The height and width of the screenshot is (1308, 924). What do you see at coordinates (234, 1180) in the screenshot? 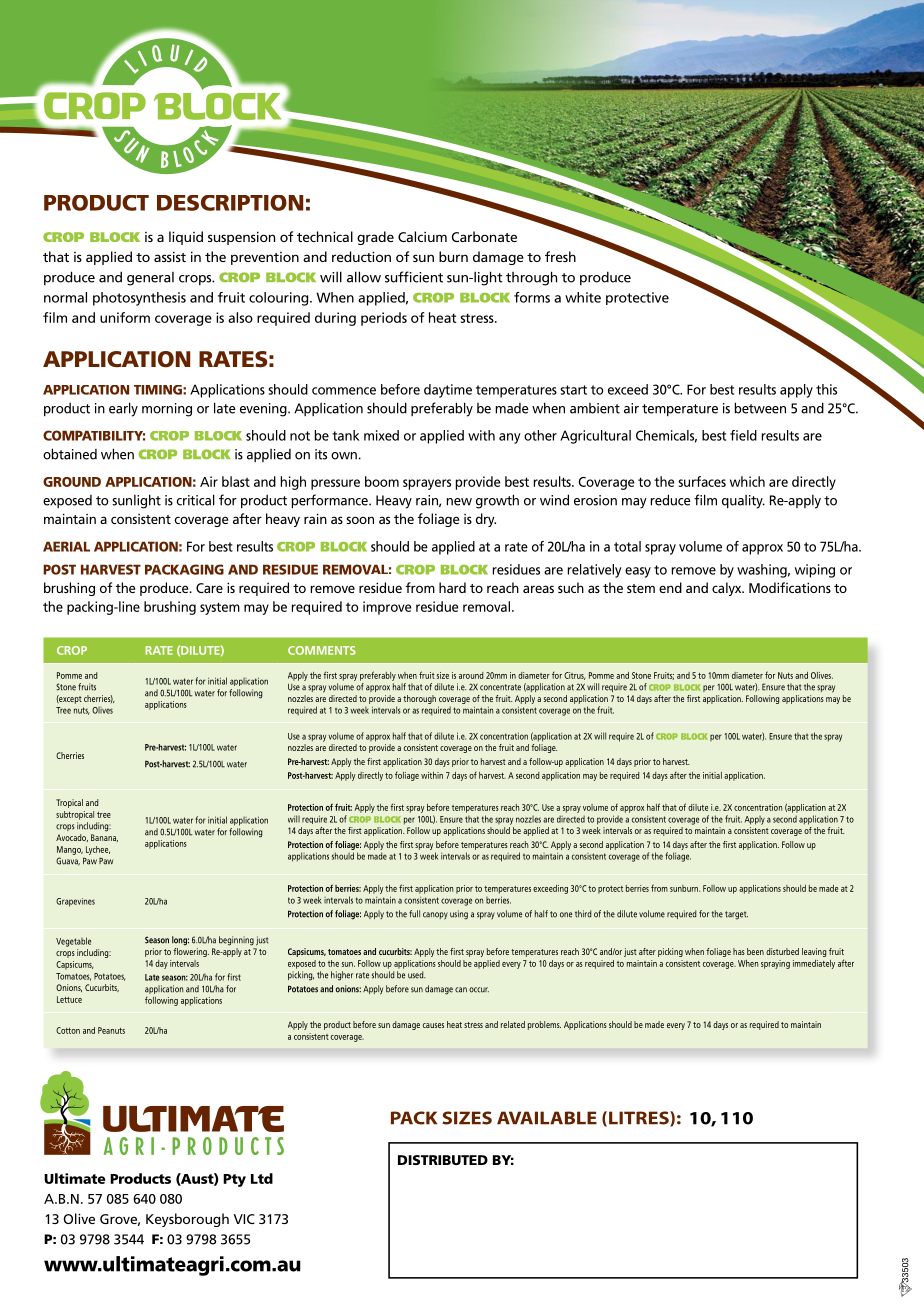
I see `Pty` at bounding box center [234, 1180].
